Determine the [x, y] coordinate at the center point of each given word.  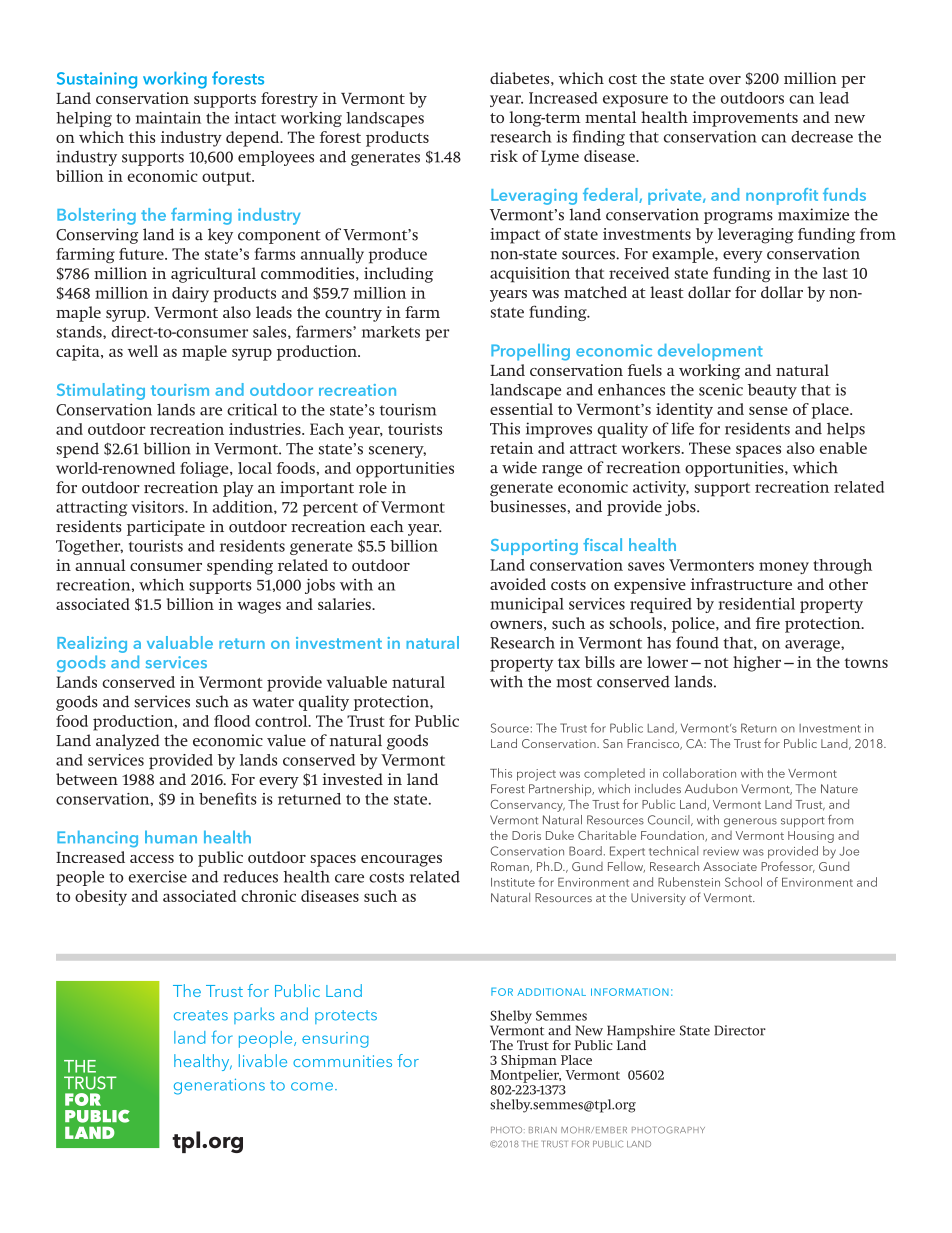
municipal [527, 605]
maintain [168, 118]
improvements [745, 119]
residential [756, 604]
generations [219, 1086]
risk [504, 156]
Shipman [529, 1062]
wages [259, 608]
